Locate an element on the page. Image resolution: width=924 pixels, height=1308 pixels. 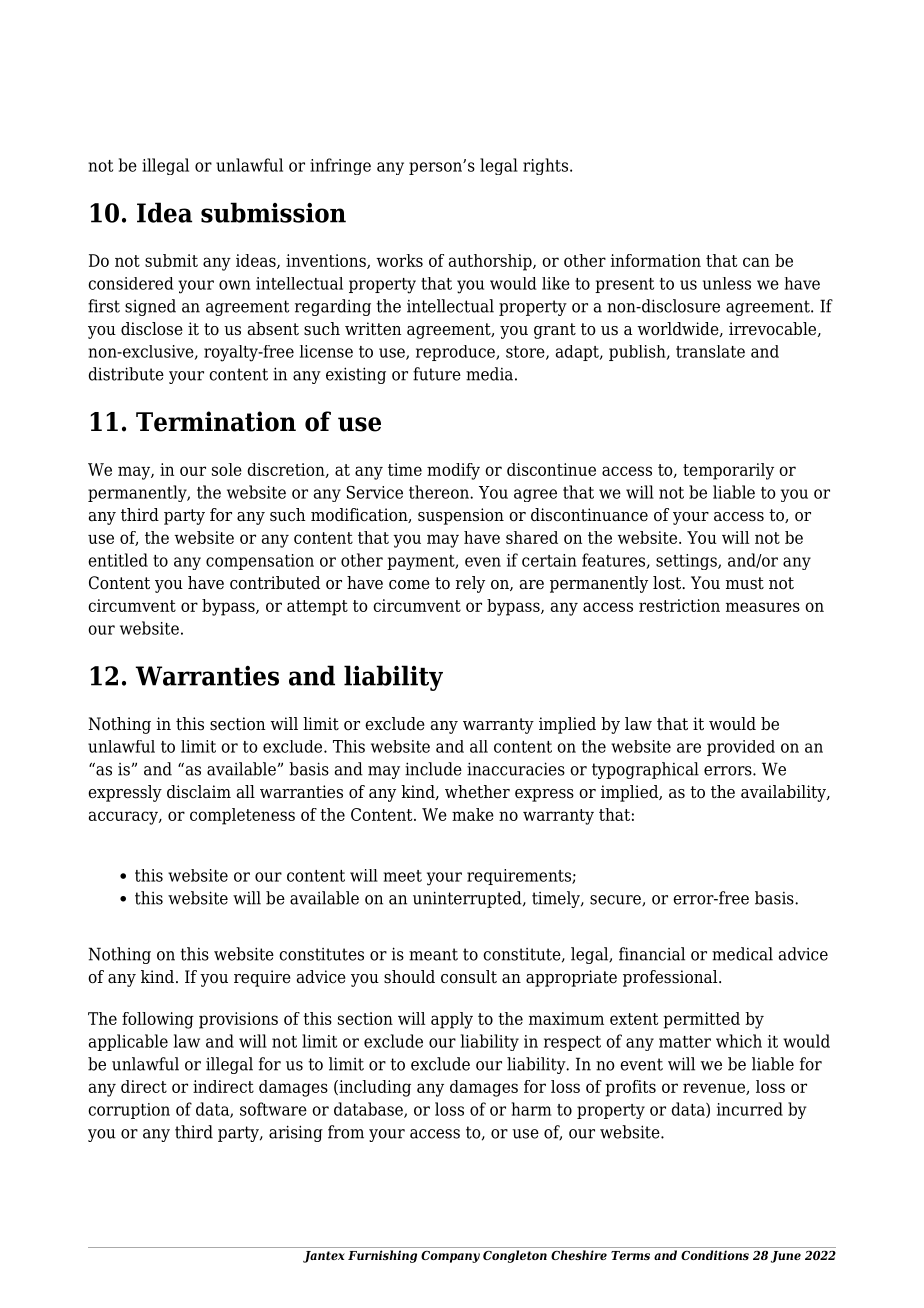
professional is located at coordinates (671, 978).
